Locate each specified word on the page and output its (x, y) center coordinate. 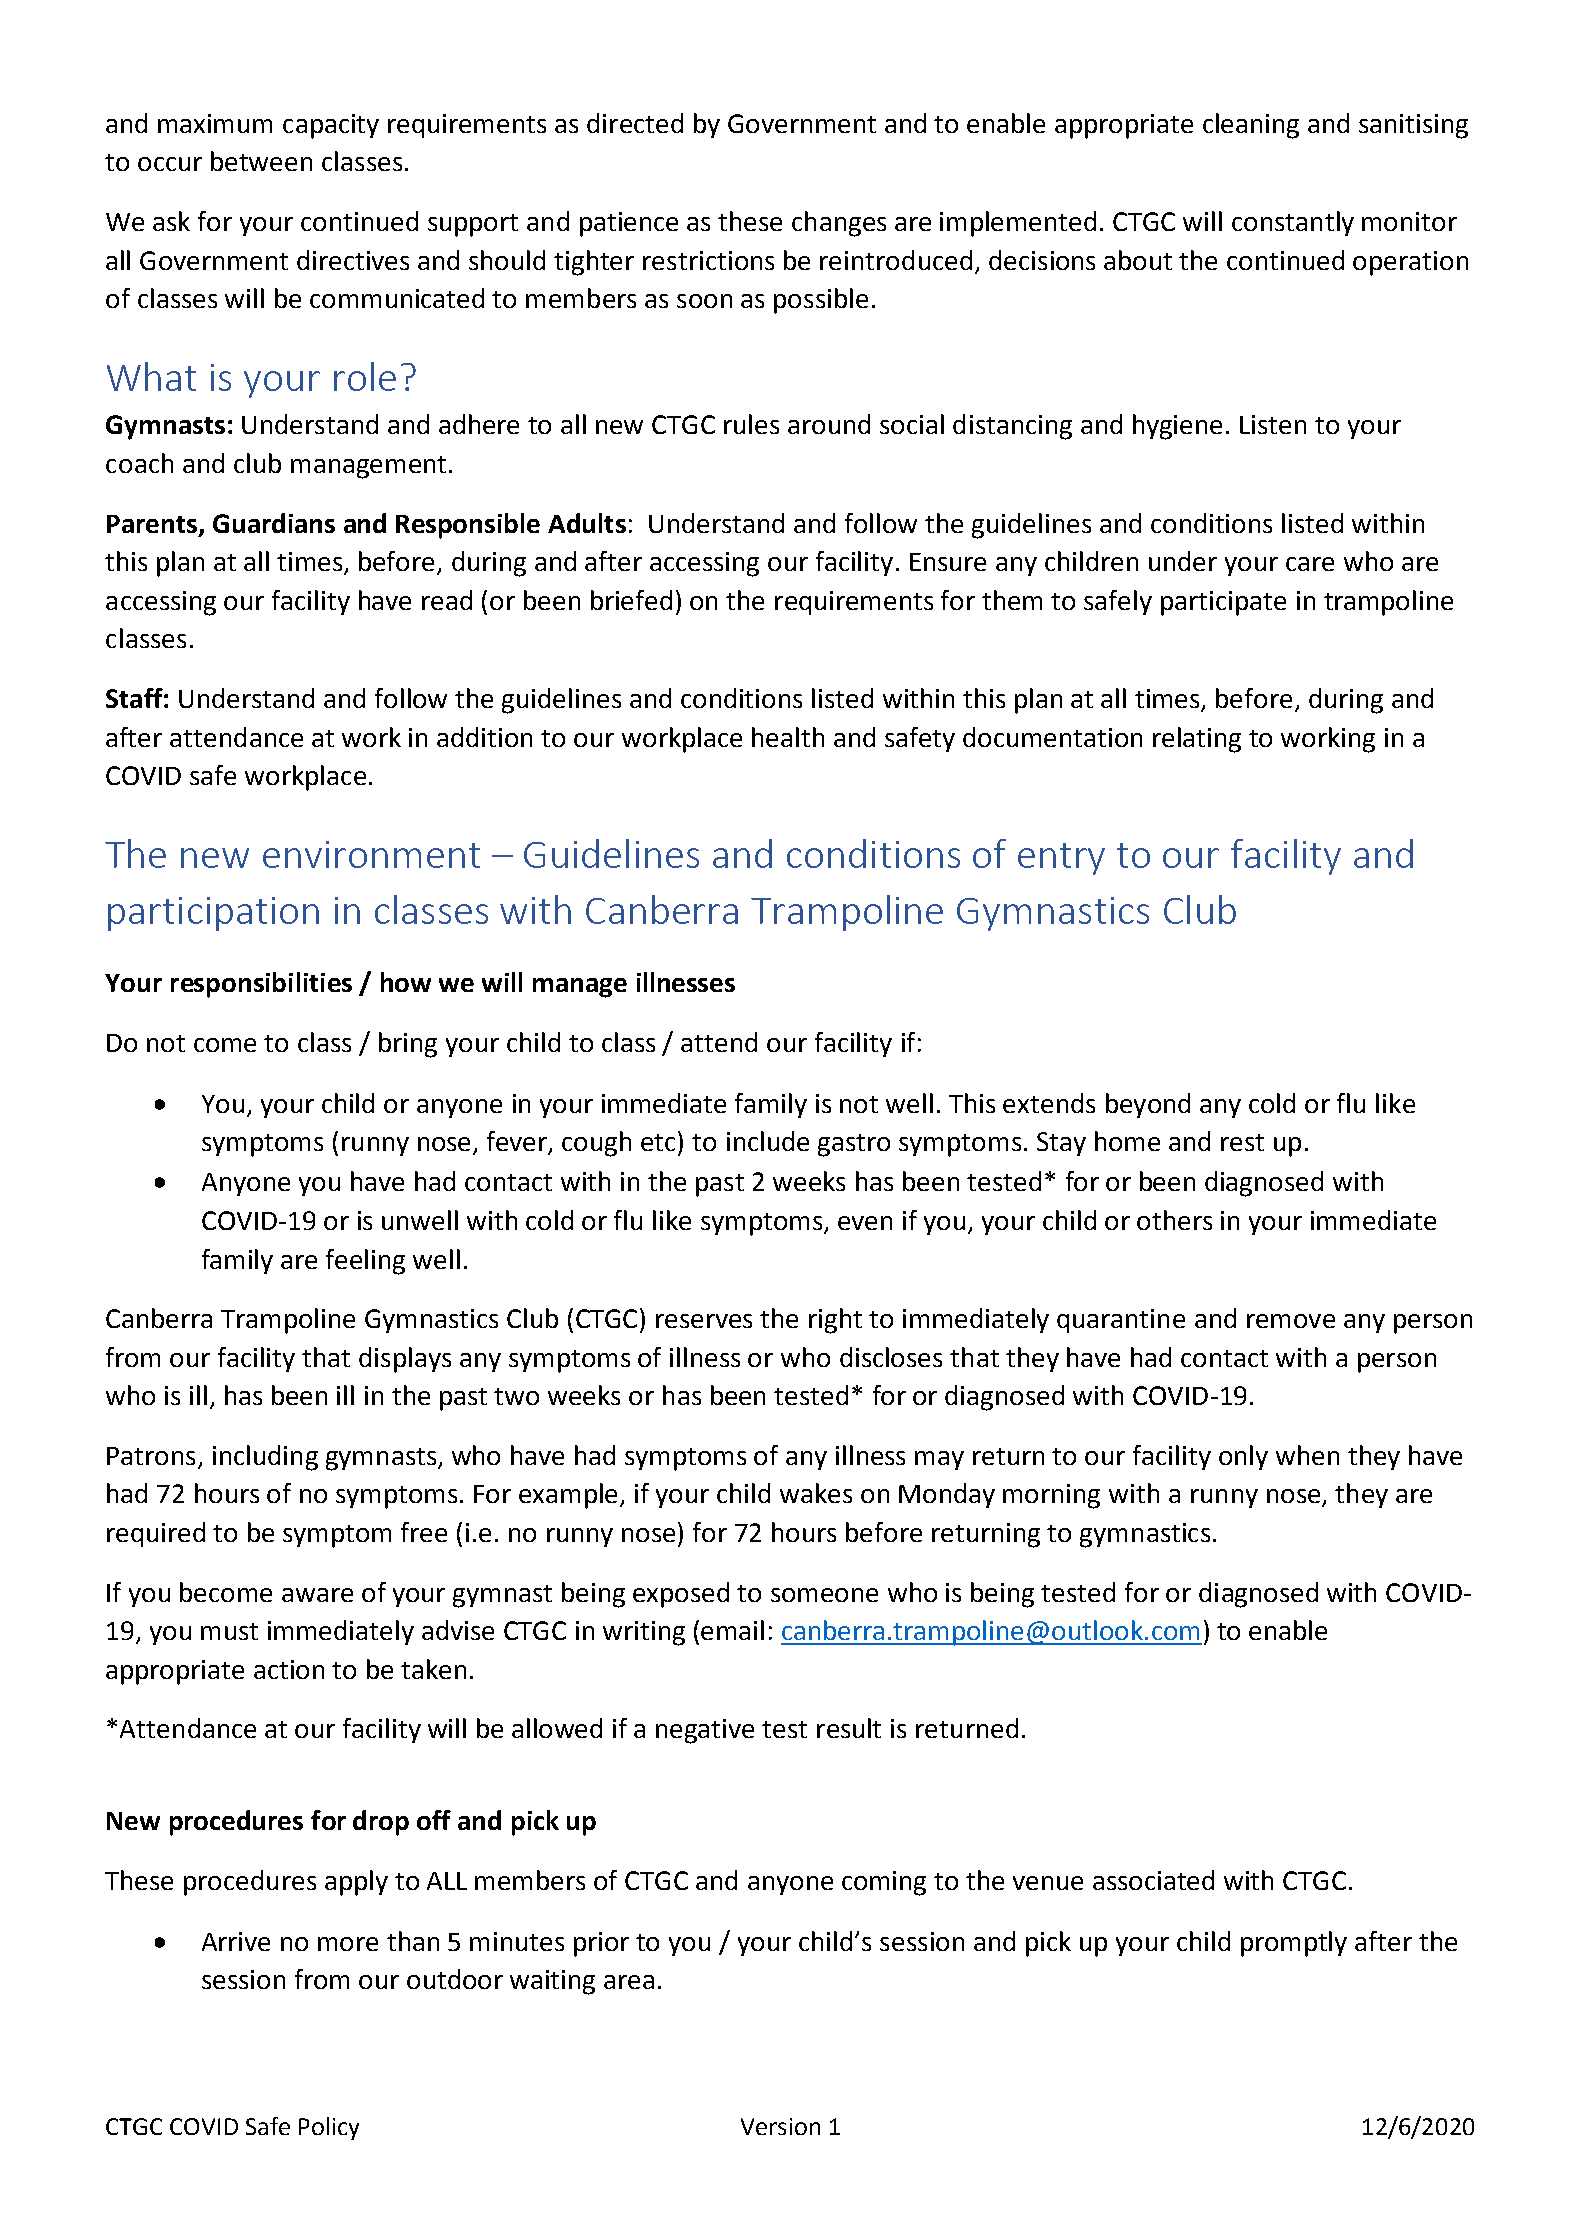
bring (408, 1045)
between (261, 161)
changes (839, 224)
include (768, 1141)
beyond (1148, 1105)
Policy (329, 2128)
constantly (1293, 223)
